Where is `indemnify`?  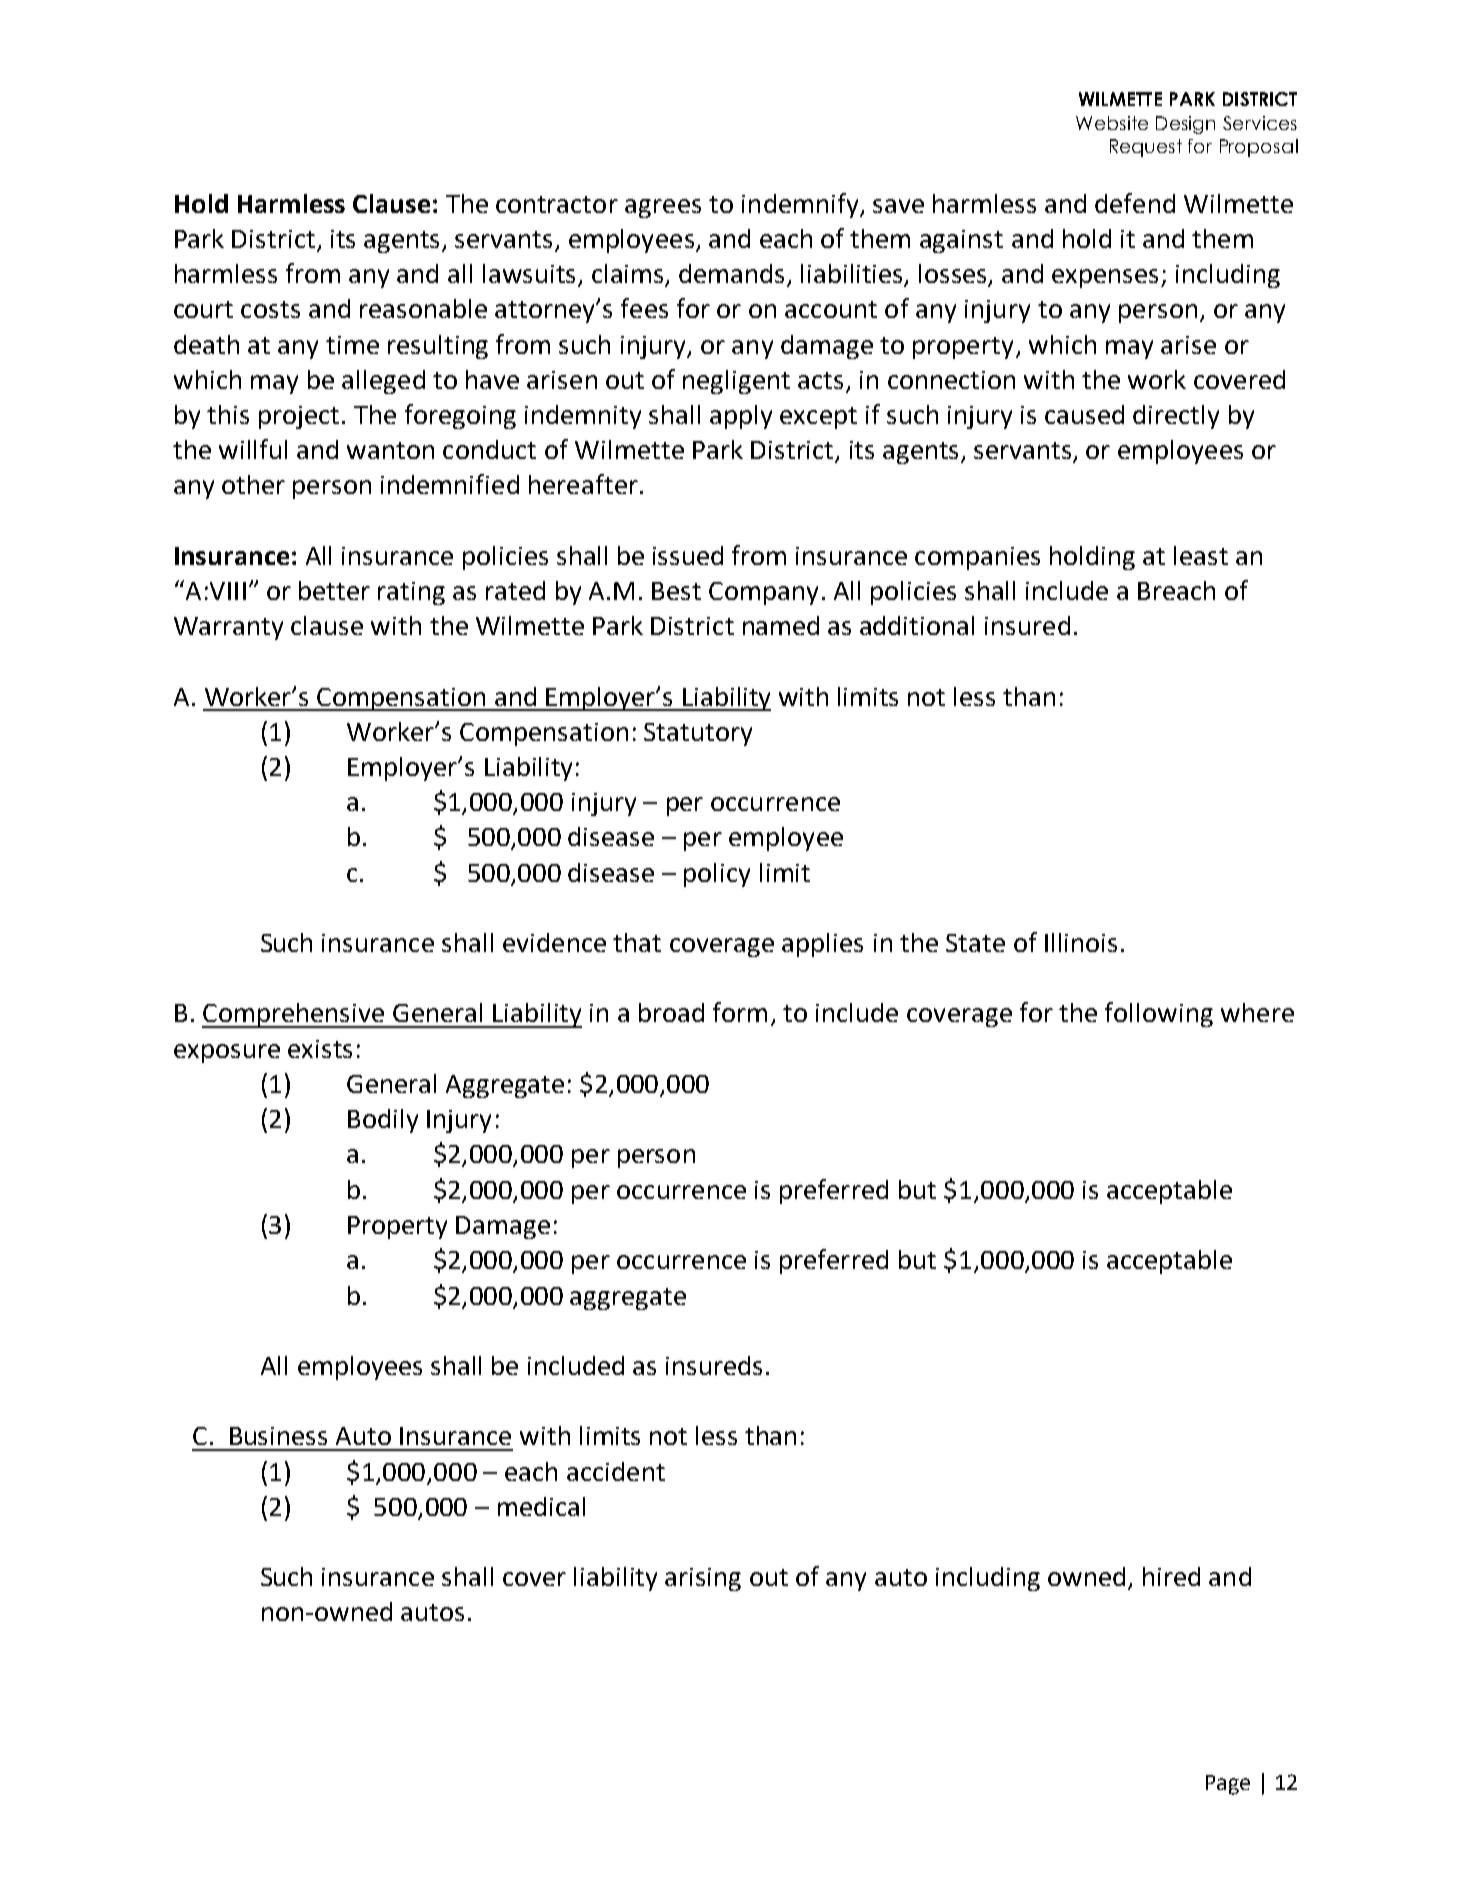 indemnify is located at coordinates (801, 205).
